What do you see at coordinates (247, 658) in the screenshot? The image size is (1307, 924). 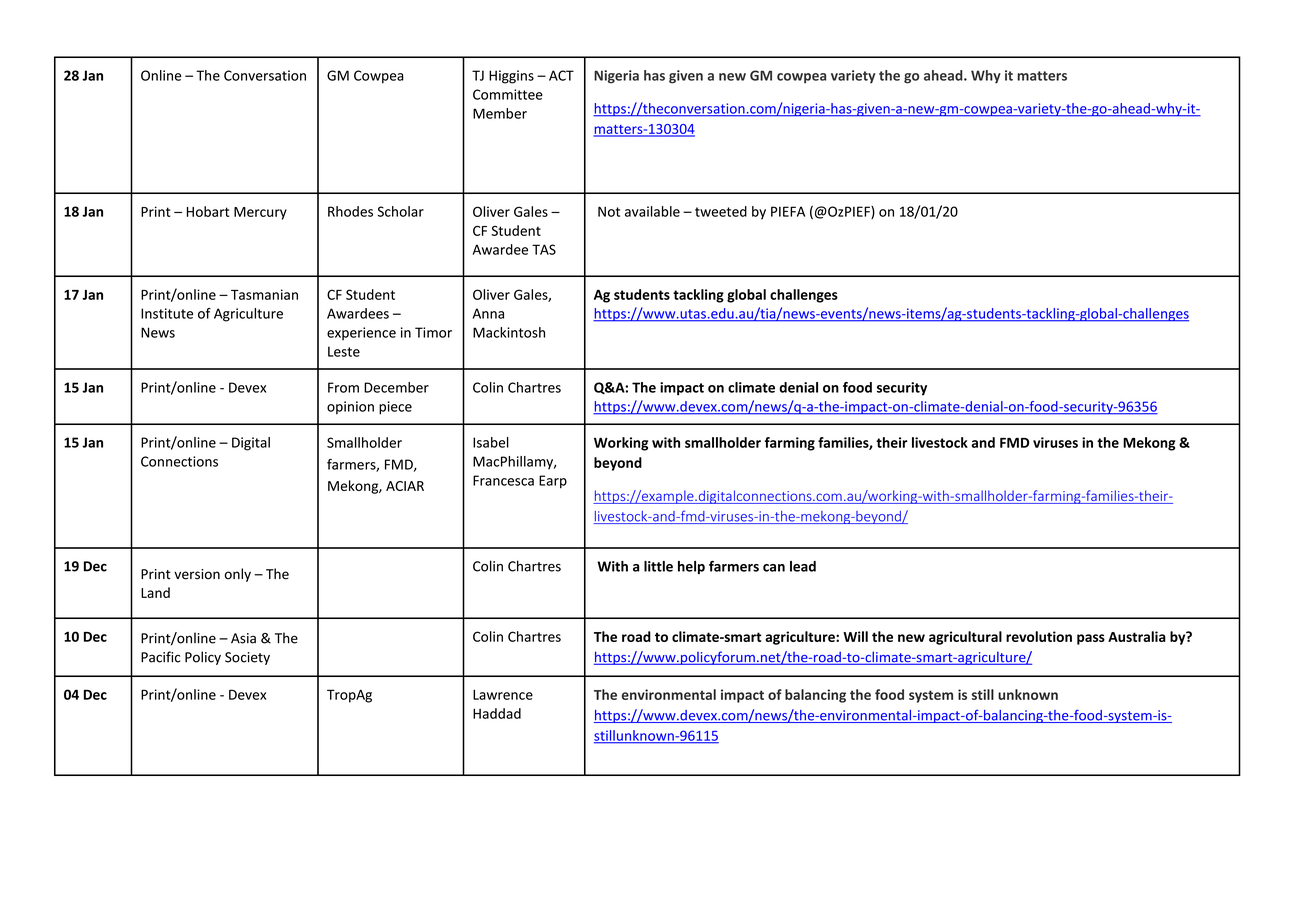 I see `Society` at bounding box center [247, 658].
